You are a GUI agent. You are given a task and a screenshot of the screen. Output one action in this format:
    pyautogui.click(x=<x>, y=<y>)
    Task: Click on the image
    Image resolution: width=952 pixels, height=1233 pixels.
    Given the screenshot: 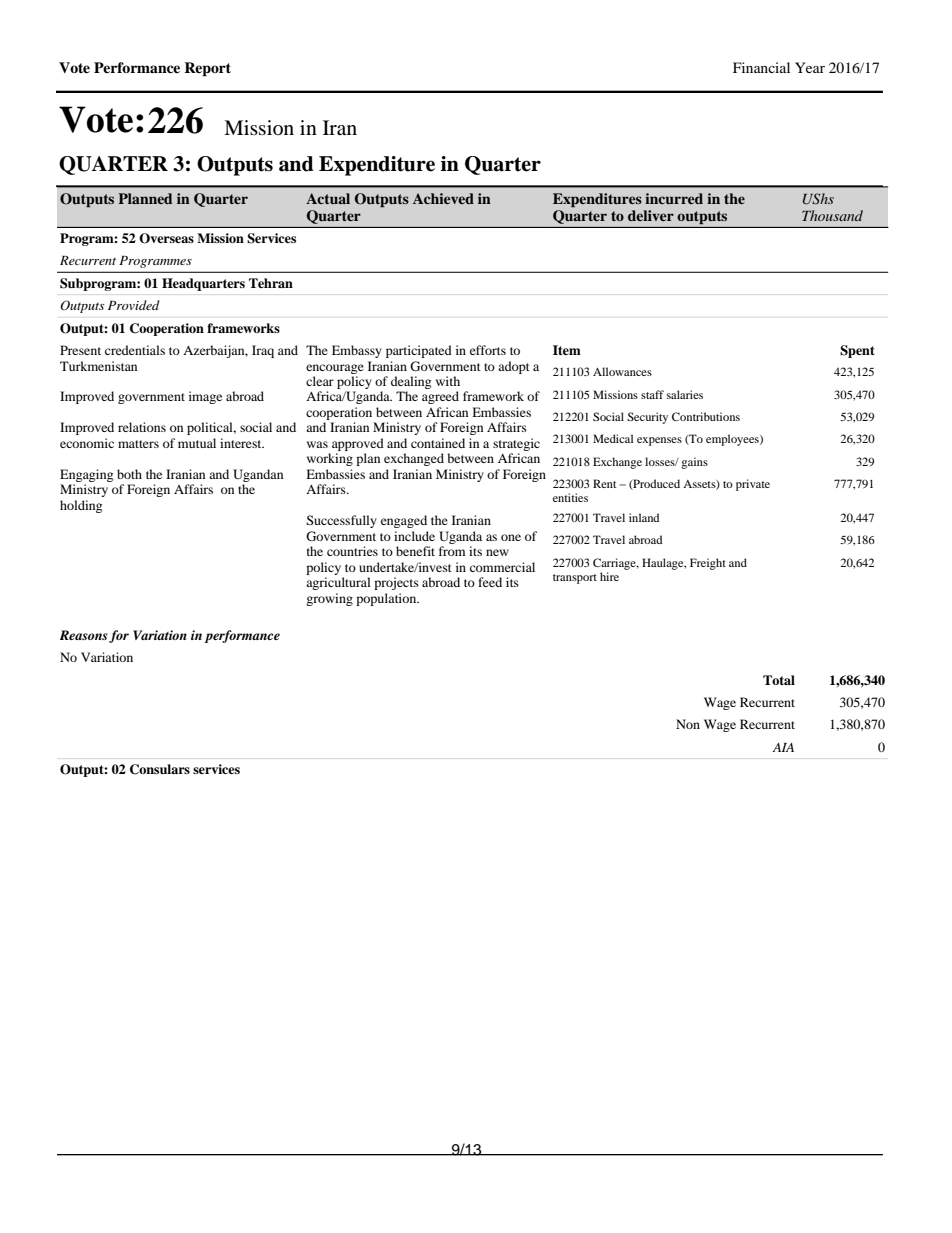 What is the action you would take?
    pyautogui.click(x=205, y=397)
